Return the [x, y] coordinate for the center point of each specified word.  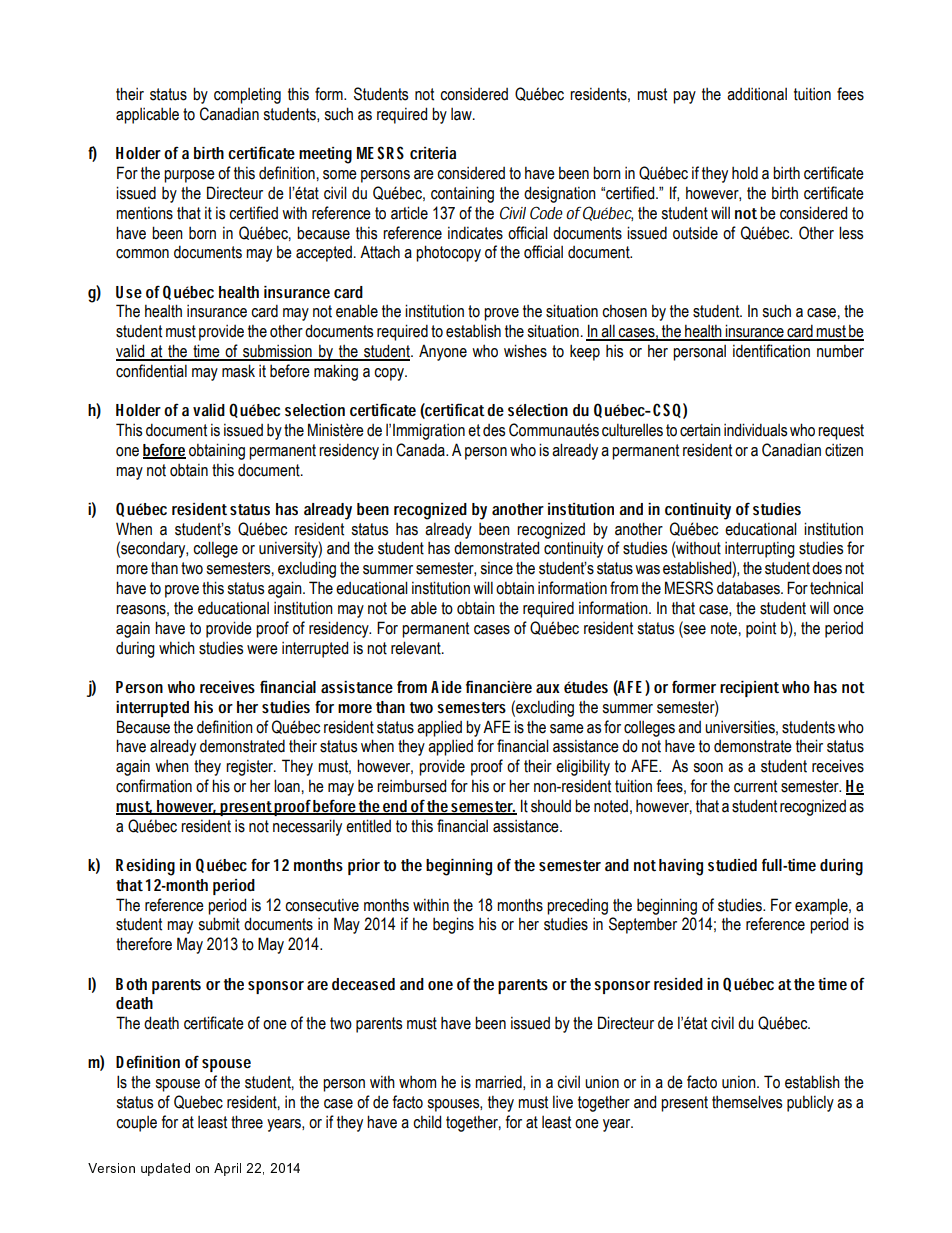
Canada [421, 450]
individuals [755, 430]
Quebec [198, 1102]
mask [238, 371]
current [755, 786]
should [551, 806]
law [462, 114]
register [251, 768]
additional [757, 94]
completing [247, 96]
